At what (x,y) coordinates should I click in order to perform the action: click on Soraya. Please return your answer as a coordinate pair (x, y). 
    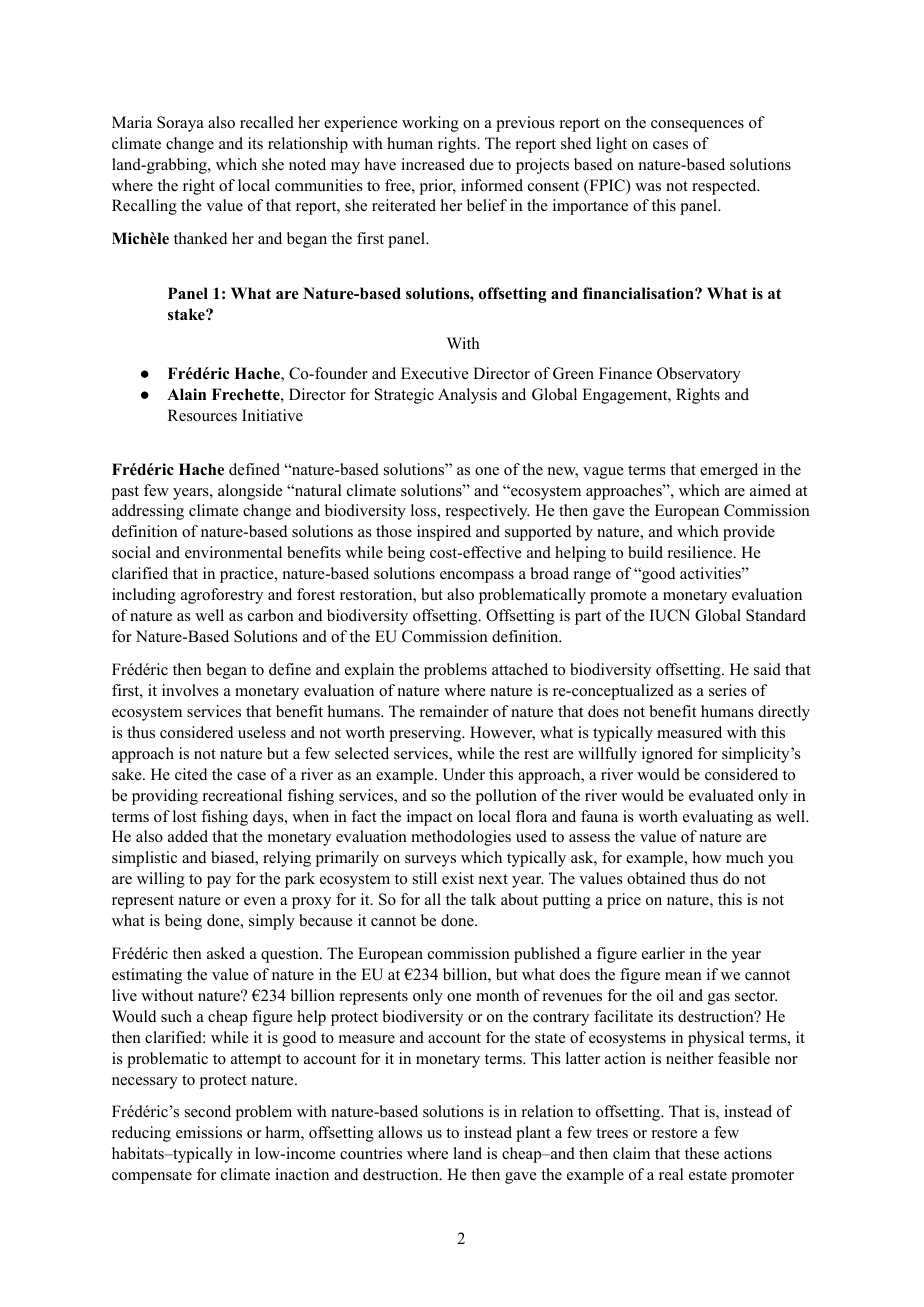
    Looking at the image, I should click on (180, 124).
